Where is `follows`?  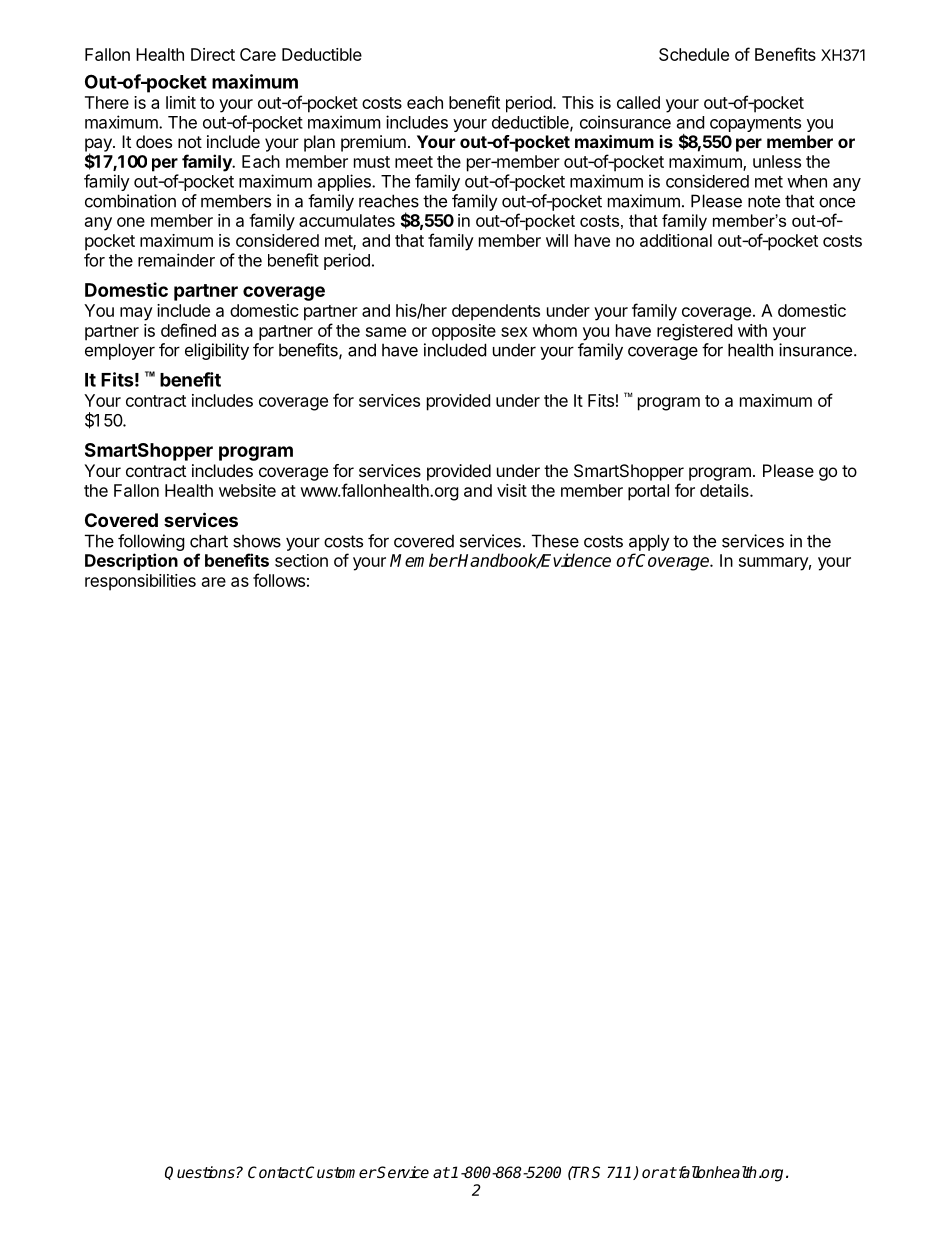 follows is located at coordinates (279, 580).
